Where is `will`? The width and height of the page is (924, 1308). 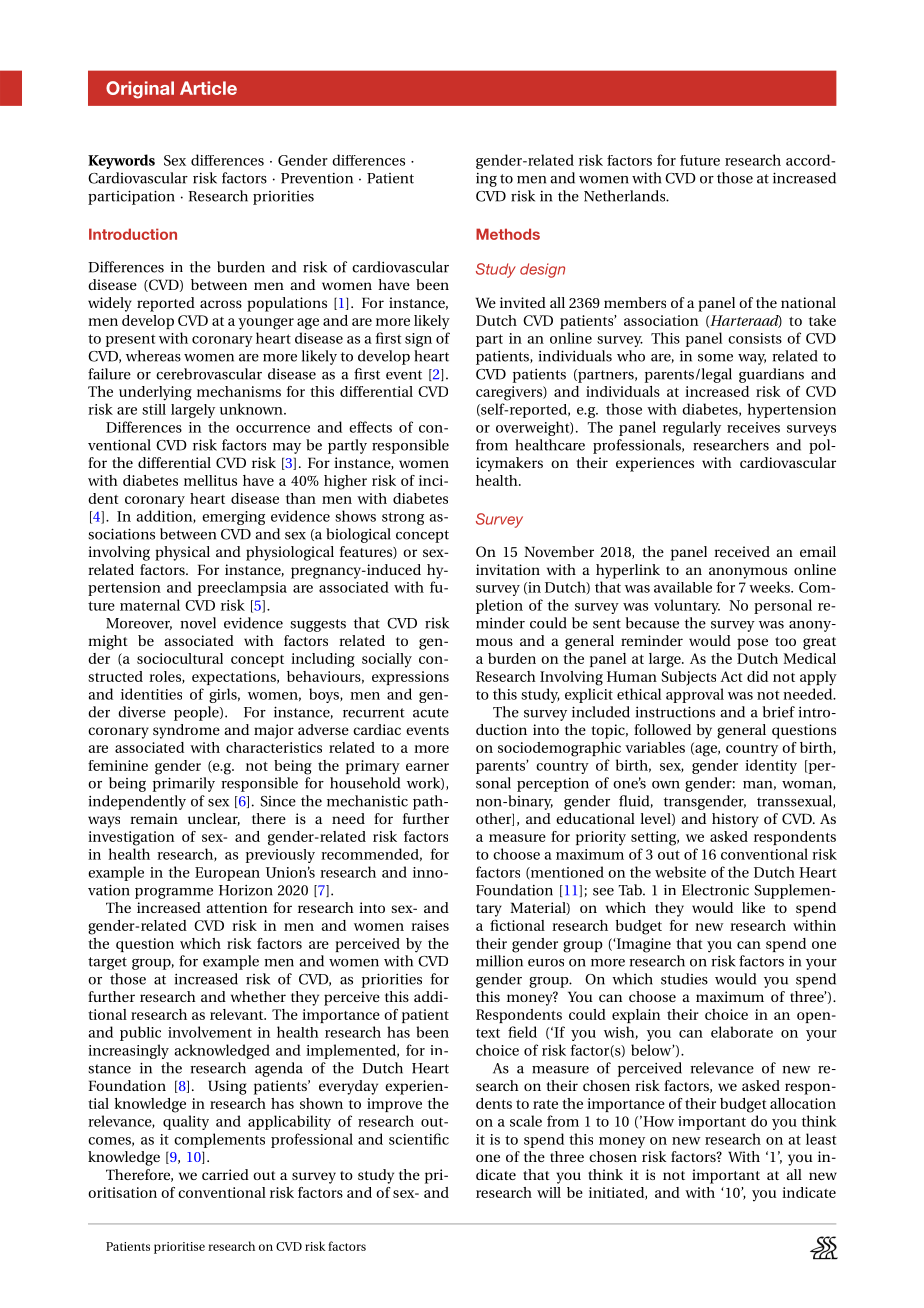 will is located at coordinates (549, 1192).
